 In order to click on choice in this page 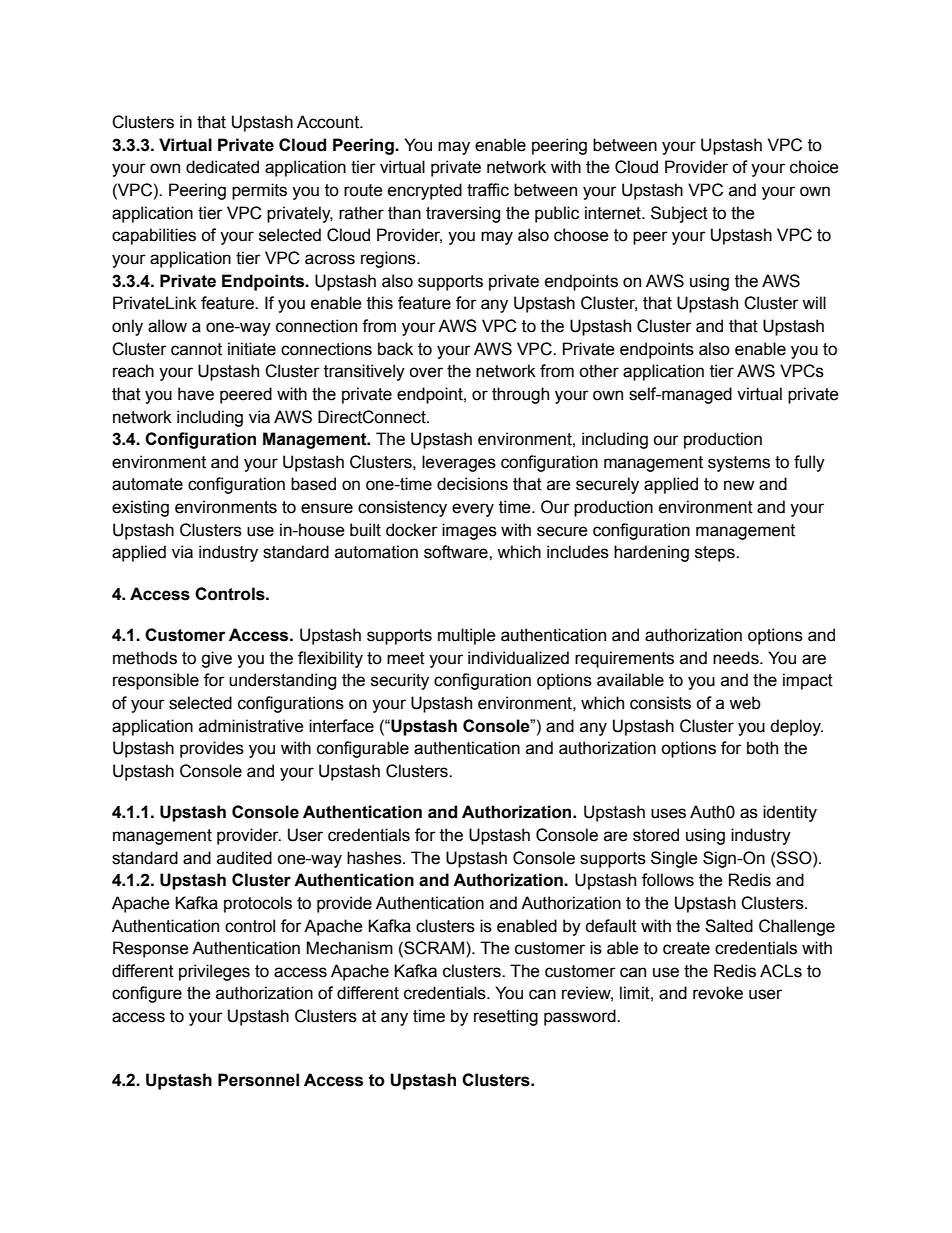, I will do `click(814, 167)`.
